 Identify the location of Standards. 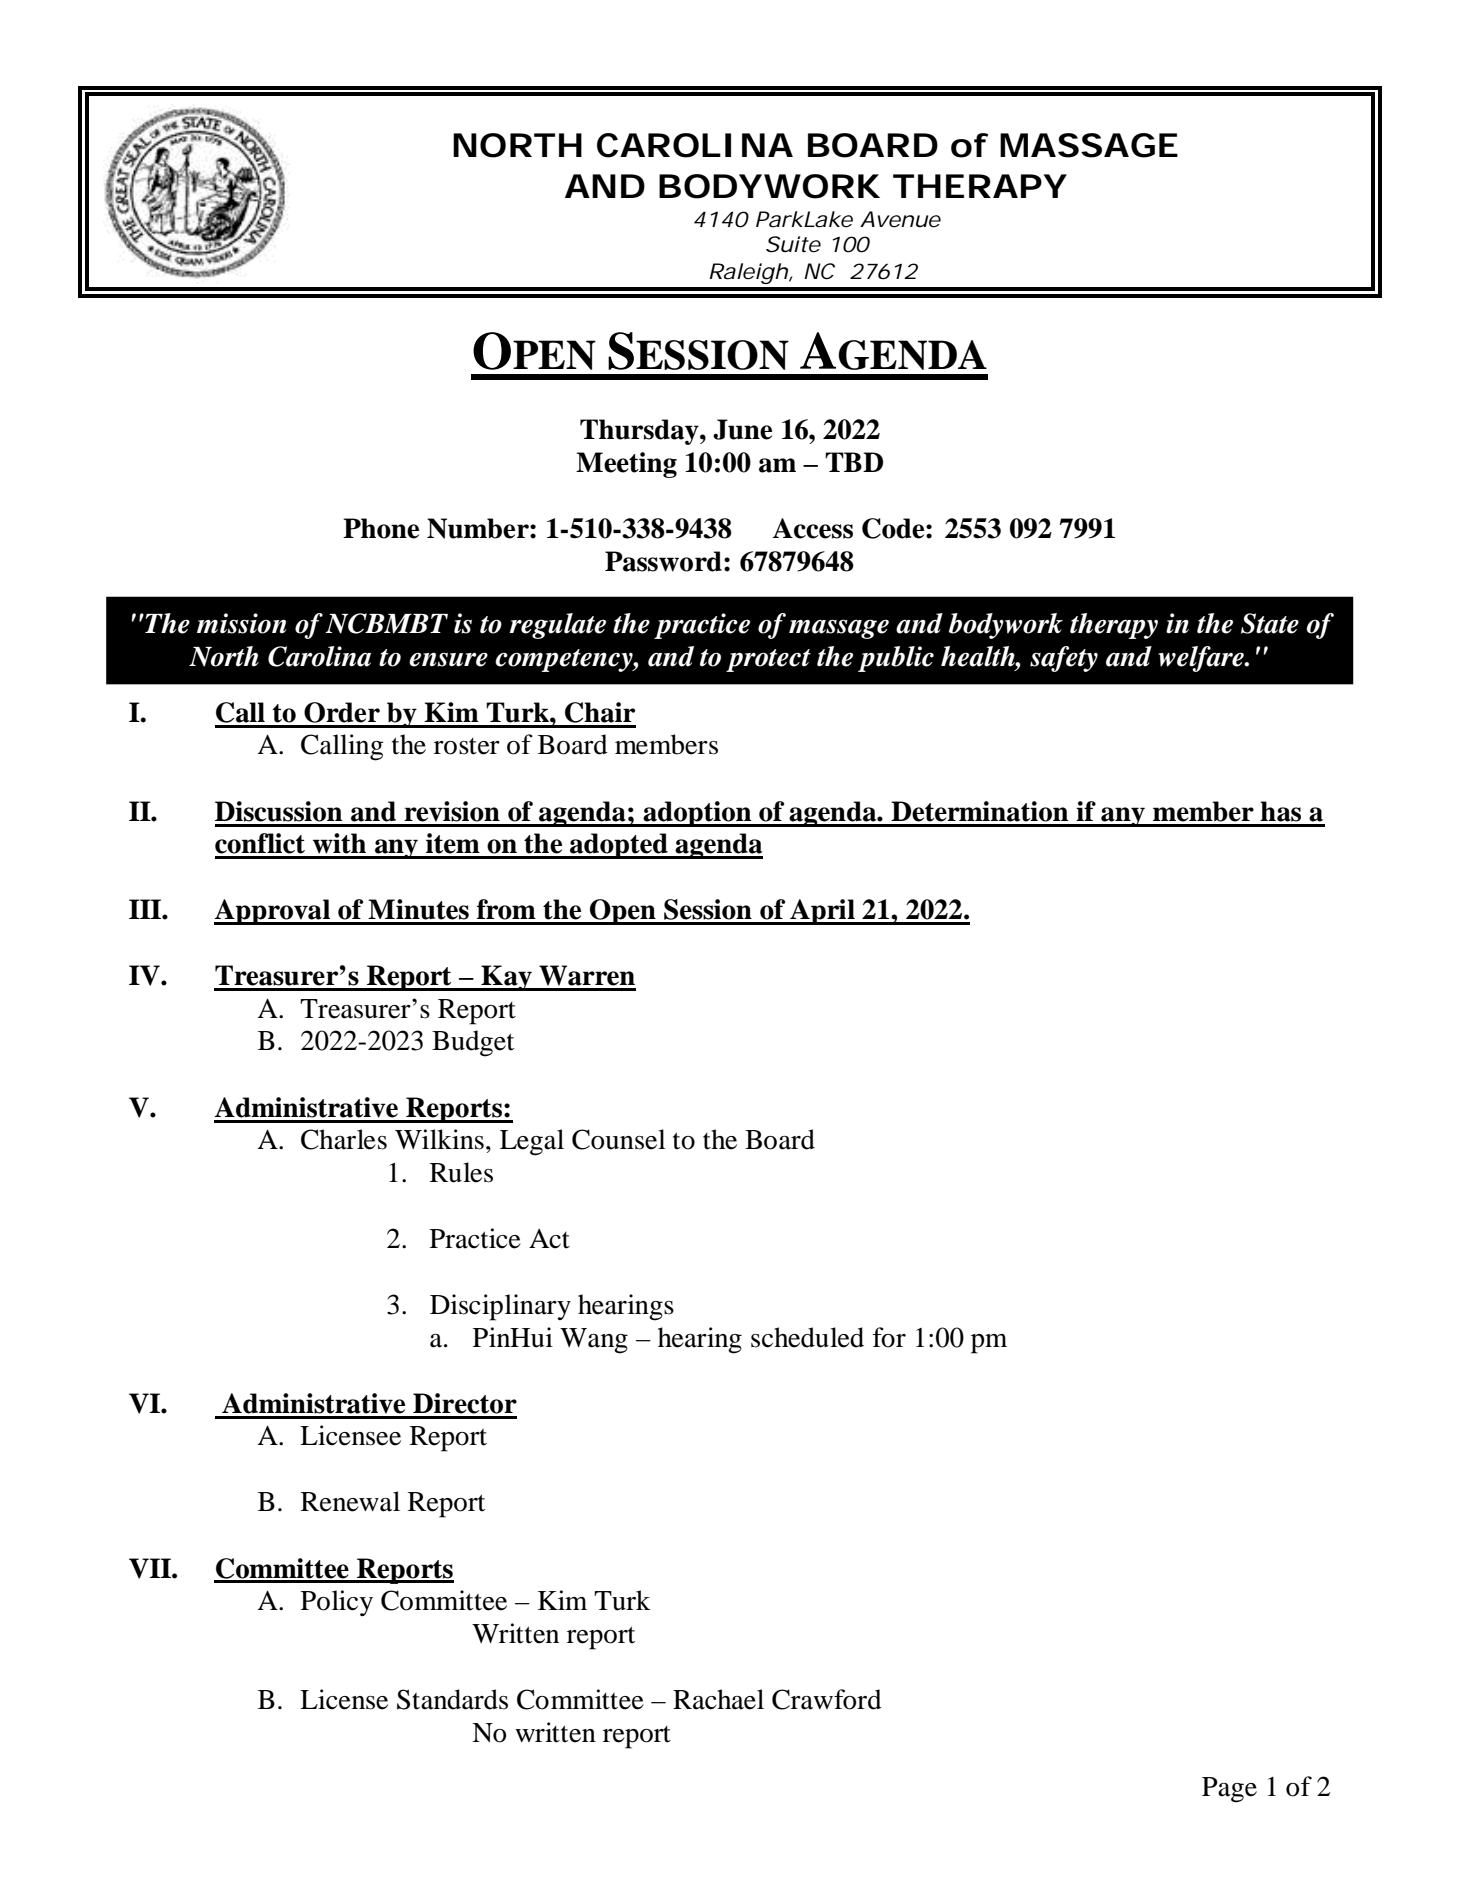
(452, 1699).
